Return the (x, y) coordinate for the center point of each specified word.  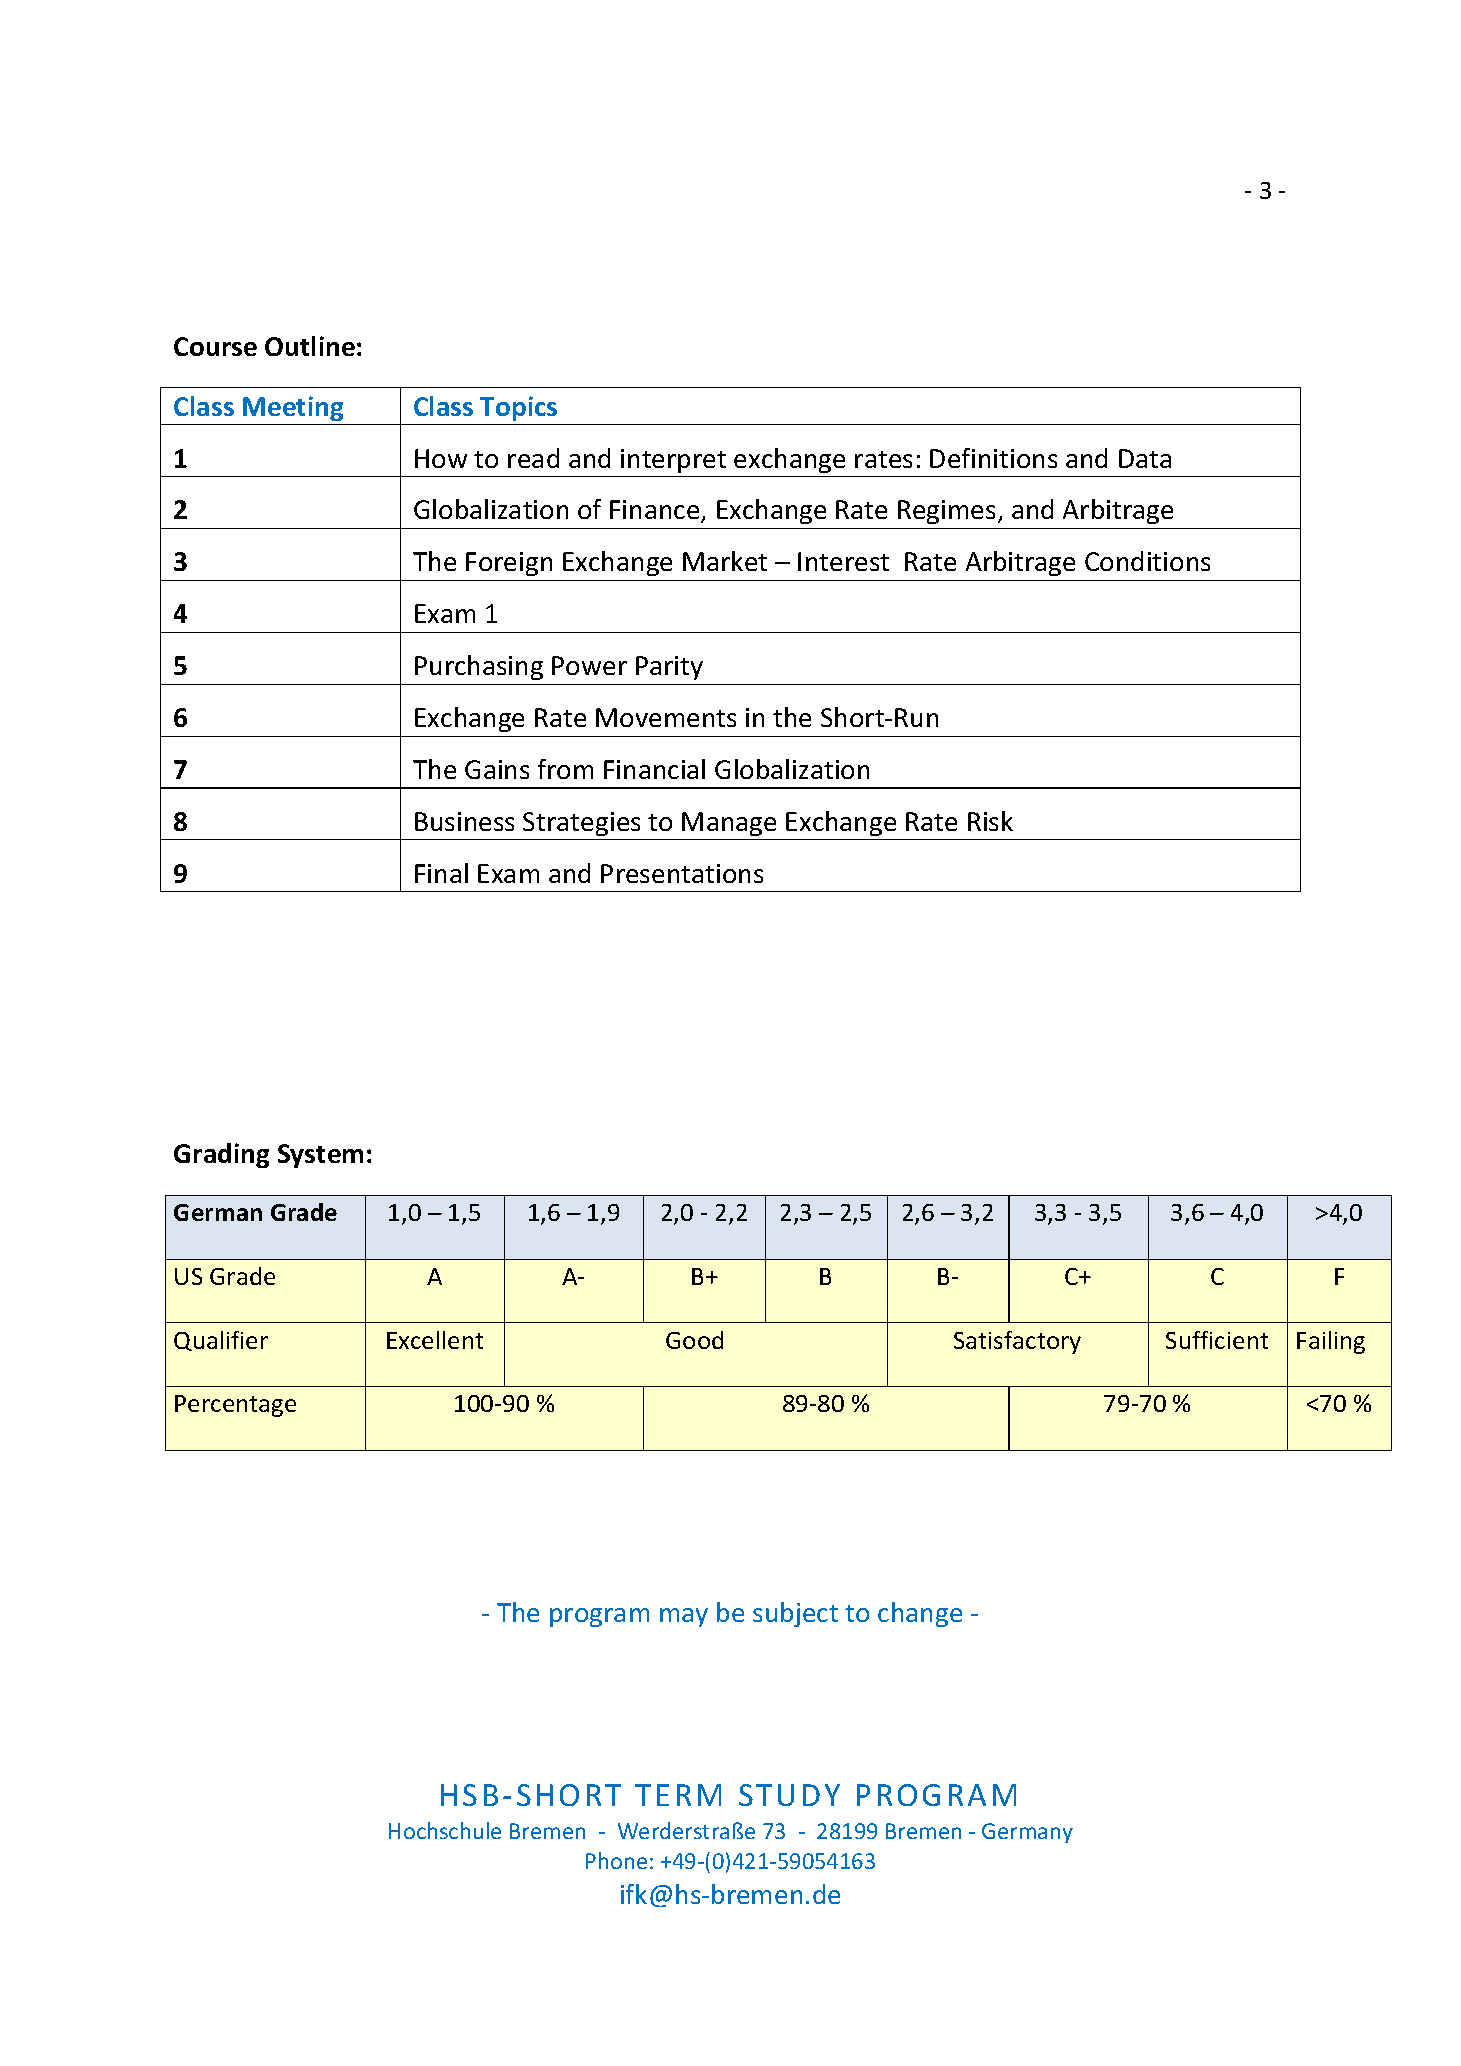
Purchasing (479, 667)
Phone (616, 1860)
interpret (673, 461)
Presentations (682, 873)
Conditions (1147, 561)
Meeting (293, 408)
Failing (1331, 1342)
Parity (669, 668)
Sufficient (1217, 1340)
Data (1145, 458)
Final (441, 873)
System (320, 1156)
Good (694, 1340)
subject (795, 1614)
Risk (990, 821)
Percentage (235, 1406)
